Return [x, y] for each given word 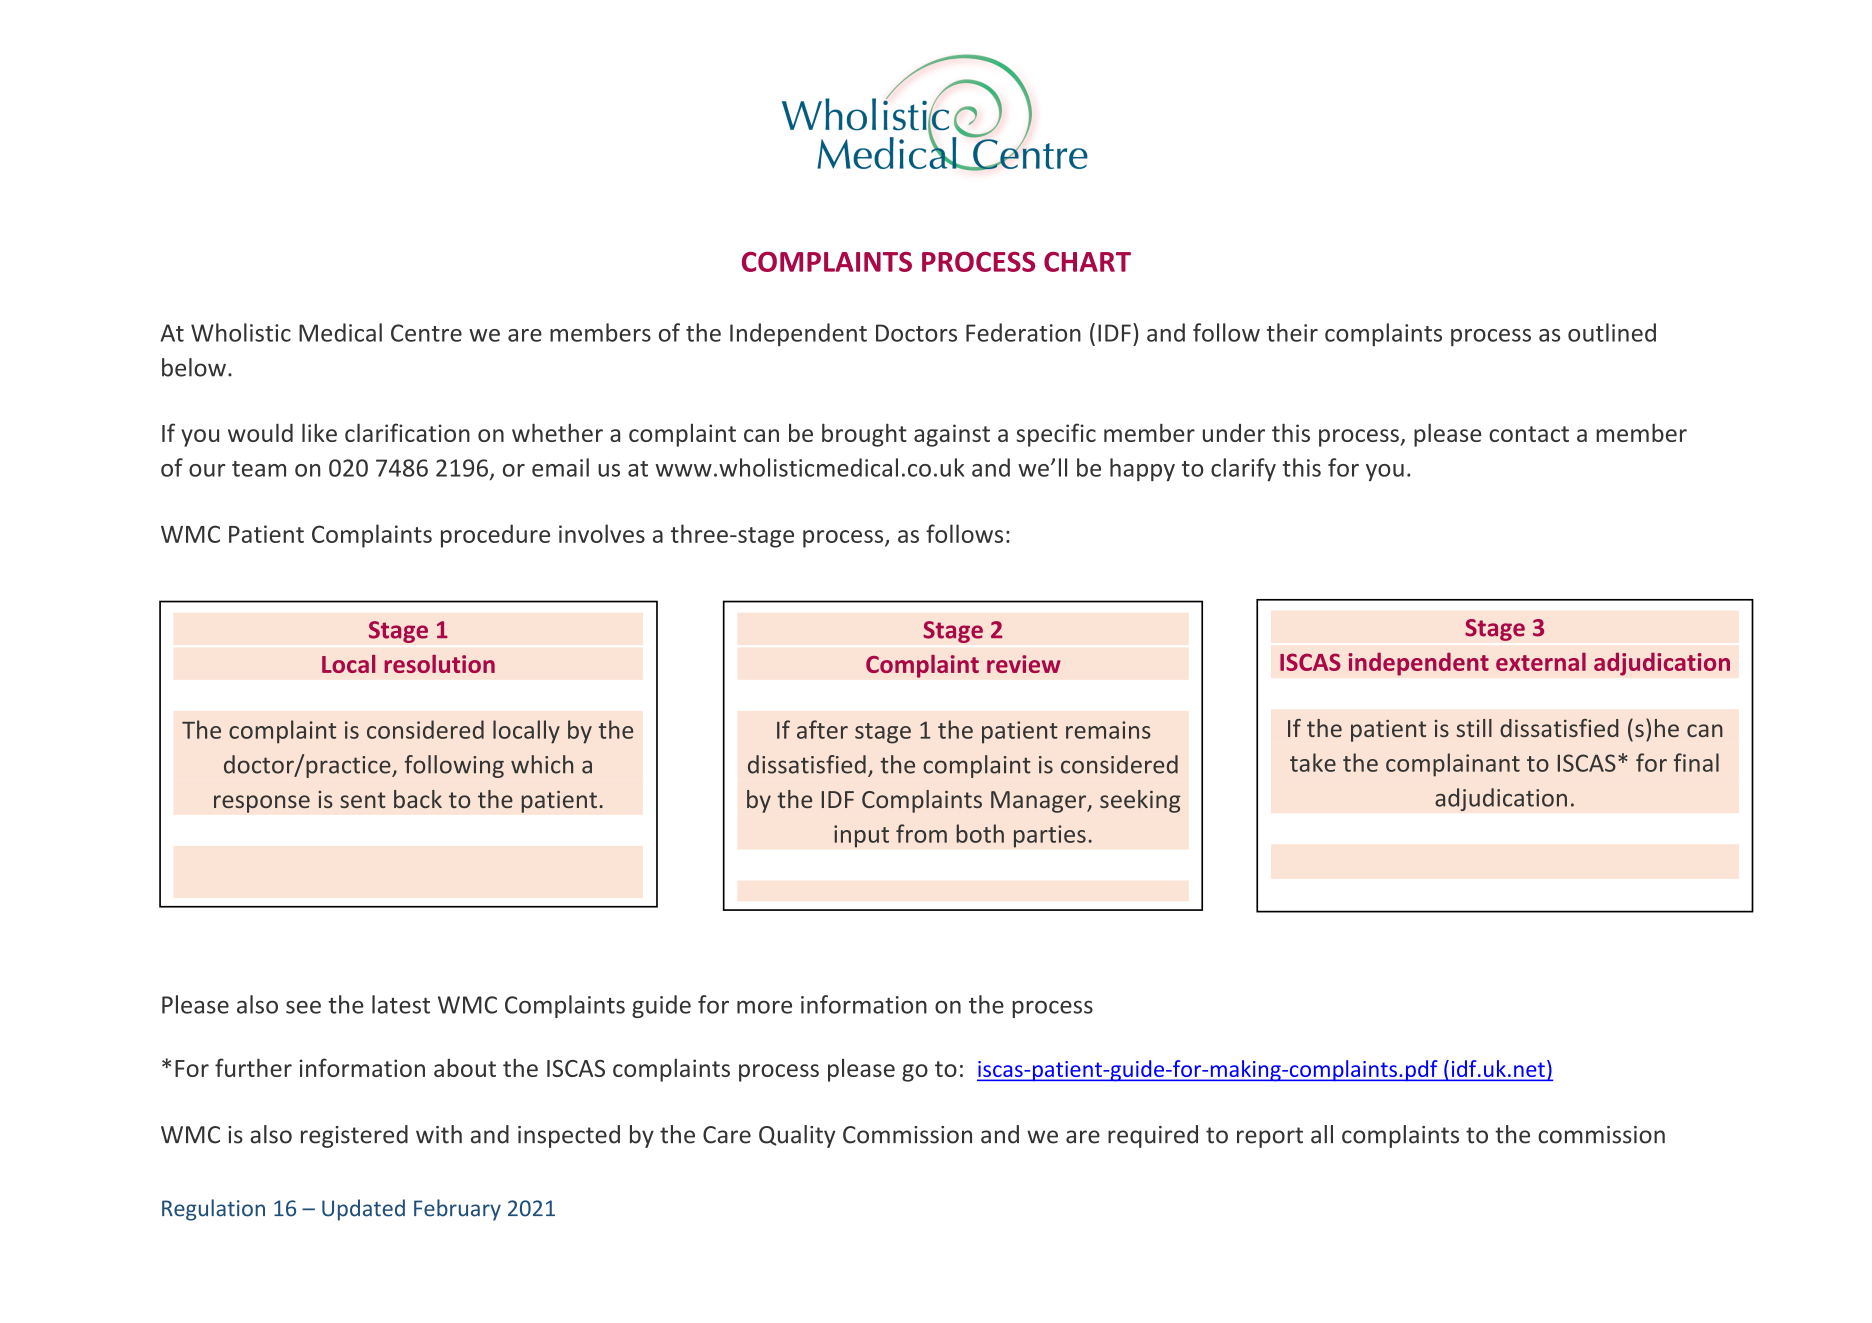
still [1474, 728]
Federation [1023, 332]
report [1270, 1137]
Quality [797, 1136]
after [822, 729]
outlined [1612, 332]
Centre [426, 333]
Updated [363, 1210]
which [542, 764]
